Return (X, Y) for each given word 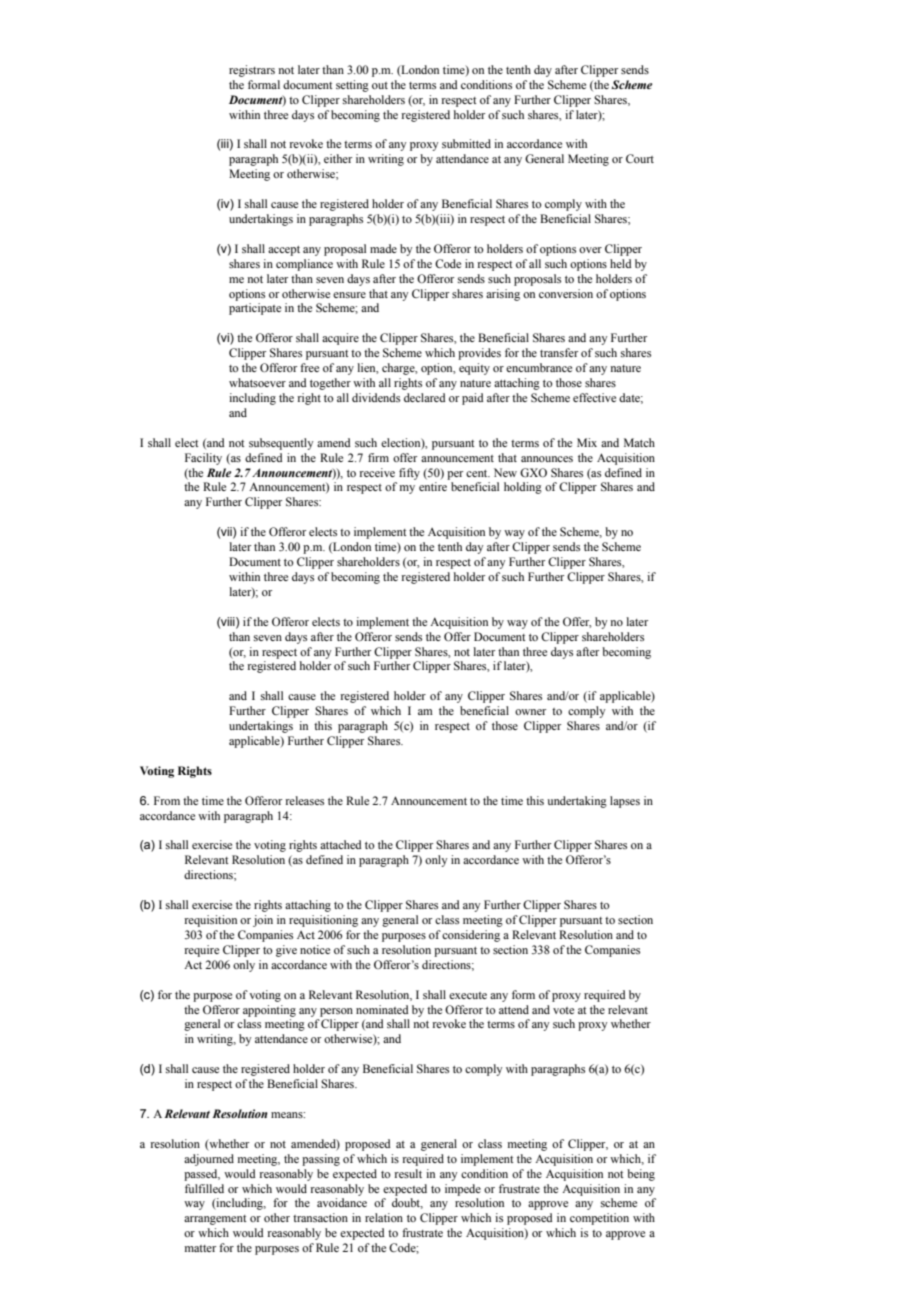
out (380, 85)
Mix (587, 442)
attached (340, 844)
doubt (407, 1203)
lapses (625, 802)
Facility (203, 459)
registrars (252, 71)
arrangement (215, 1220)
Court (640, 158)
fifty (409, 474)
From (167, 800)
